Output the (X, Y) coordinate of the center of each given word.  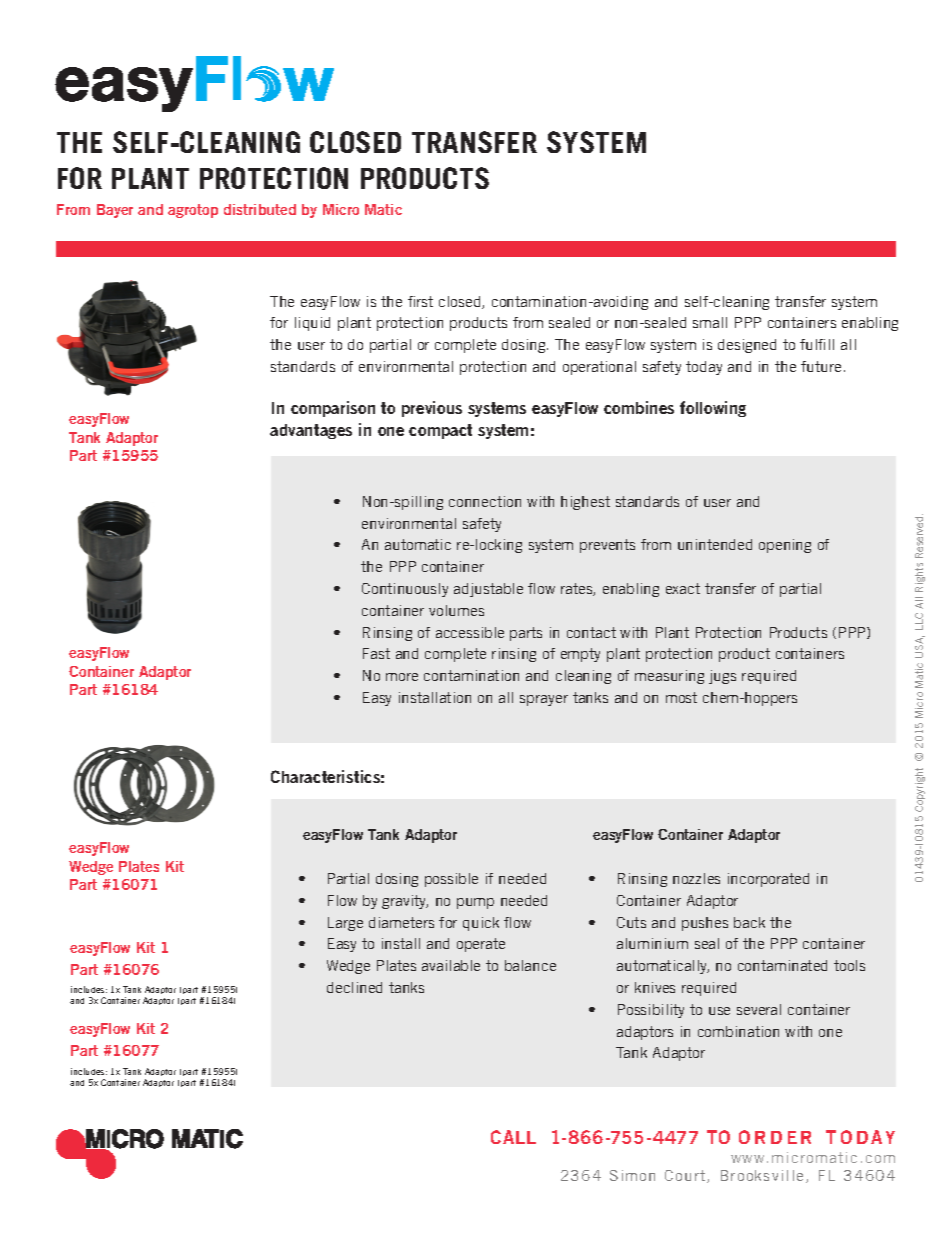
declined (354, 987)
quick (481, 924)
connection (485, 501)
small (710, 322)
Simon (632, 1175)
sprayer (544, 700)
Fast (376, 653)
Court (686, 1176)
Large (345, 924)
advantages (311, 431)
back (749, 922)
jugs (722, 677)
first (420, 301)
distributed (260, 209)
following (713, 409)
